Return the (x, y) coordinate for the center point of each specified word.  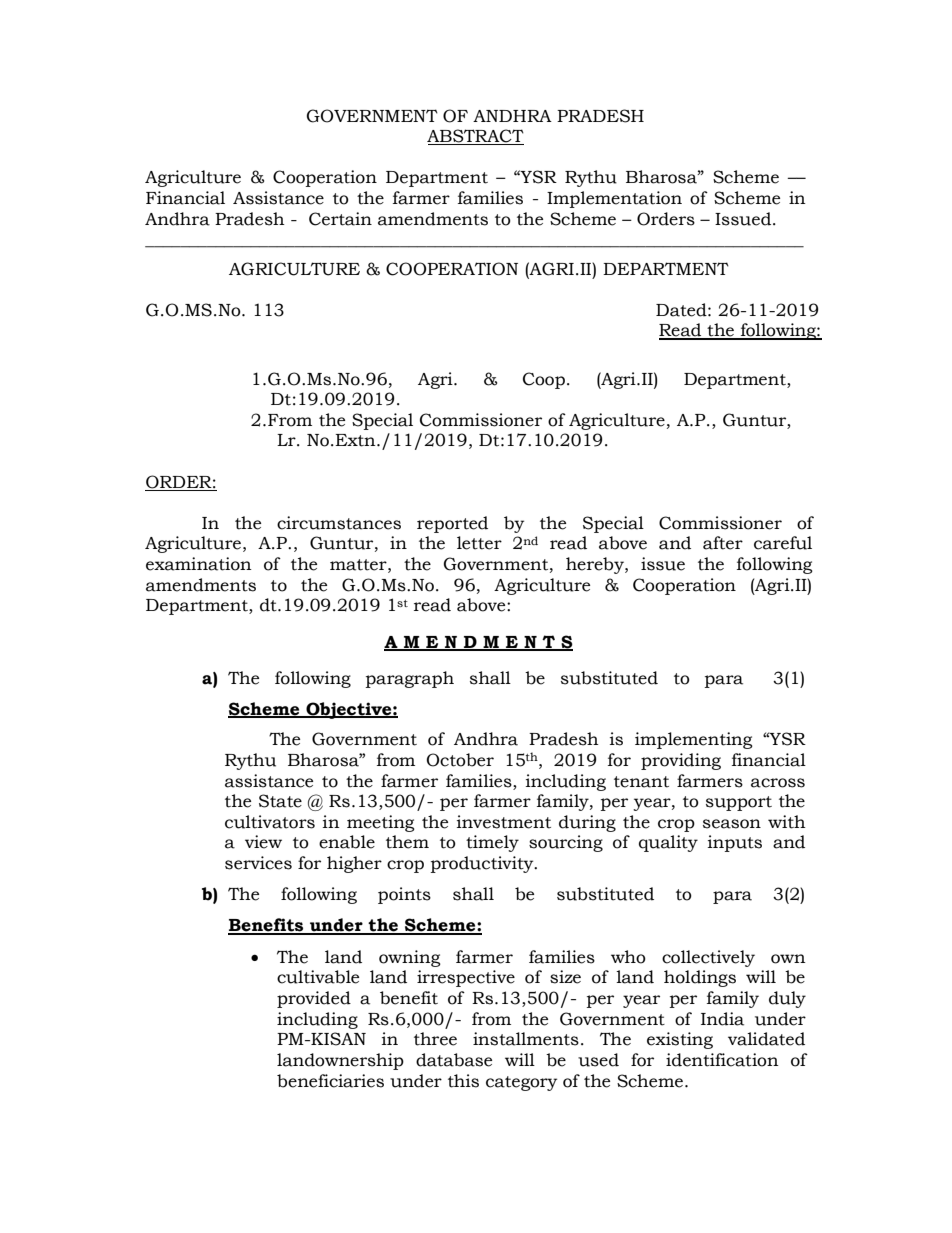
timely (492, 843)
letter (479, 543)
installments (526, 1039)
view (263, 842)
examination (199, 564)
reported (452, 524)
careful (783, 543)
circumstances (339, 523)
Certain (340, 219)
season (732, 824)
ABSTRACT (475, 137)
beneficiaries (330, 1081)
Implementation (614, 199)
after (723, 543)
